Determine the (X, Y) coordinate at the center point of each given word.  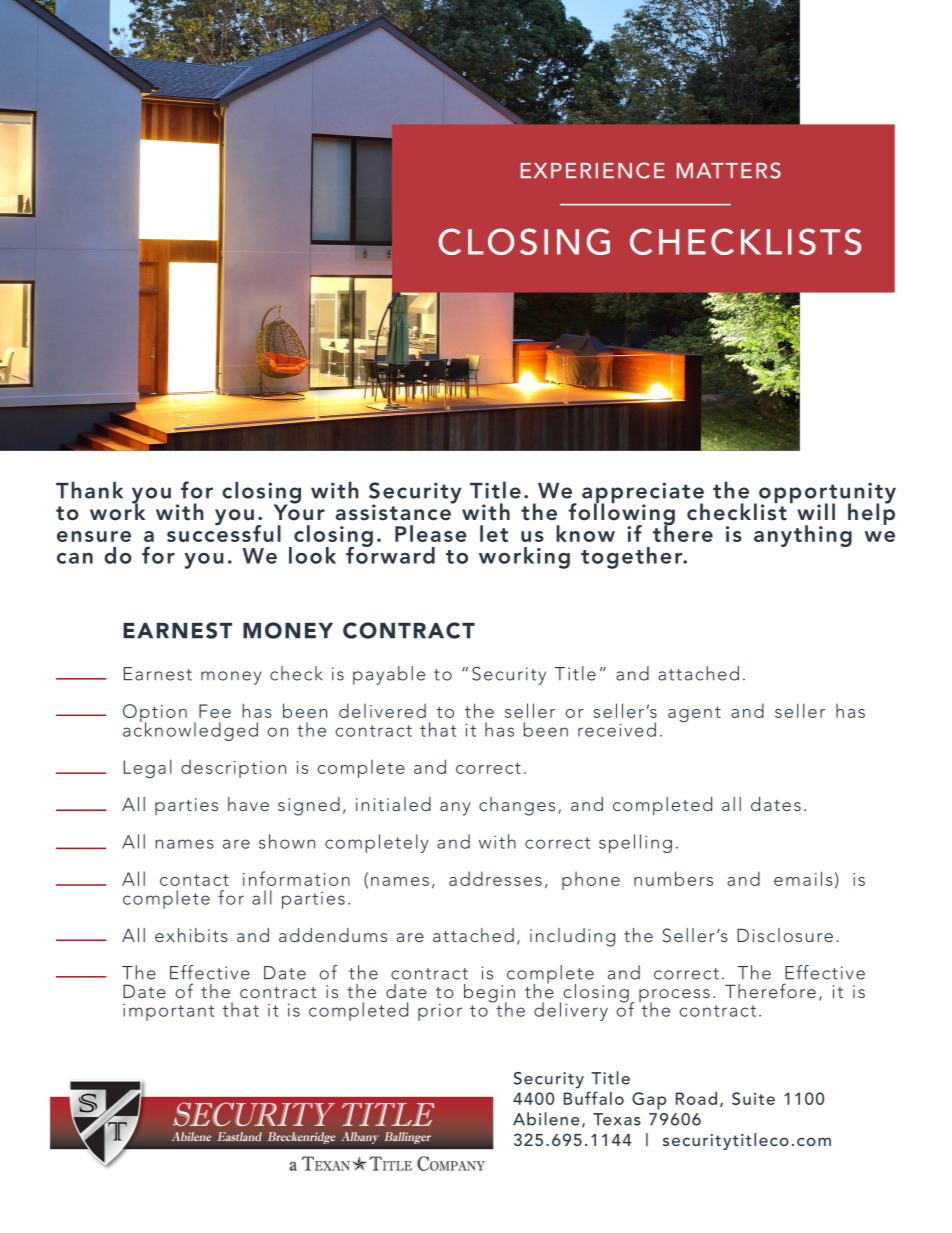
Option (155, 714)
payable (389, 675)
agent (694, 714)
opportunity (827, 494)
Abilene (546, 1119)
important (168, 1012)
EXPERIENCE (593, 170)
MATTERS (729, 170)
